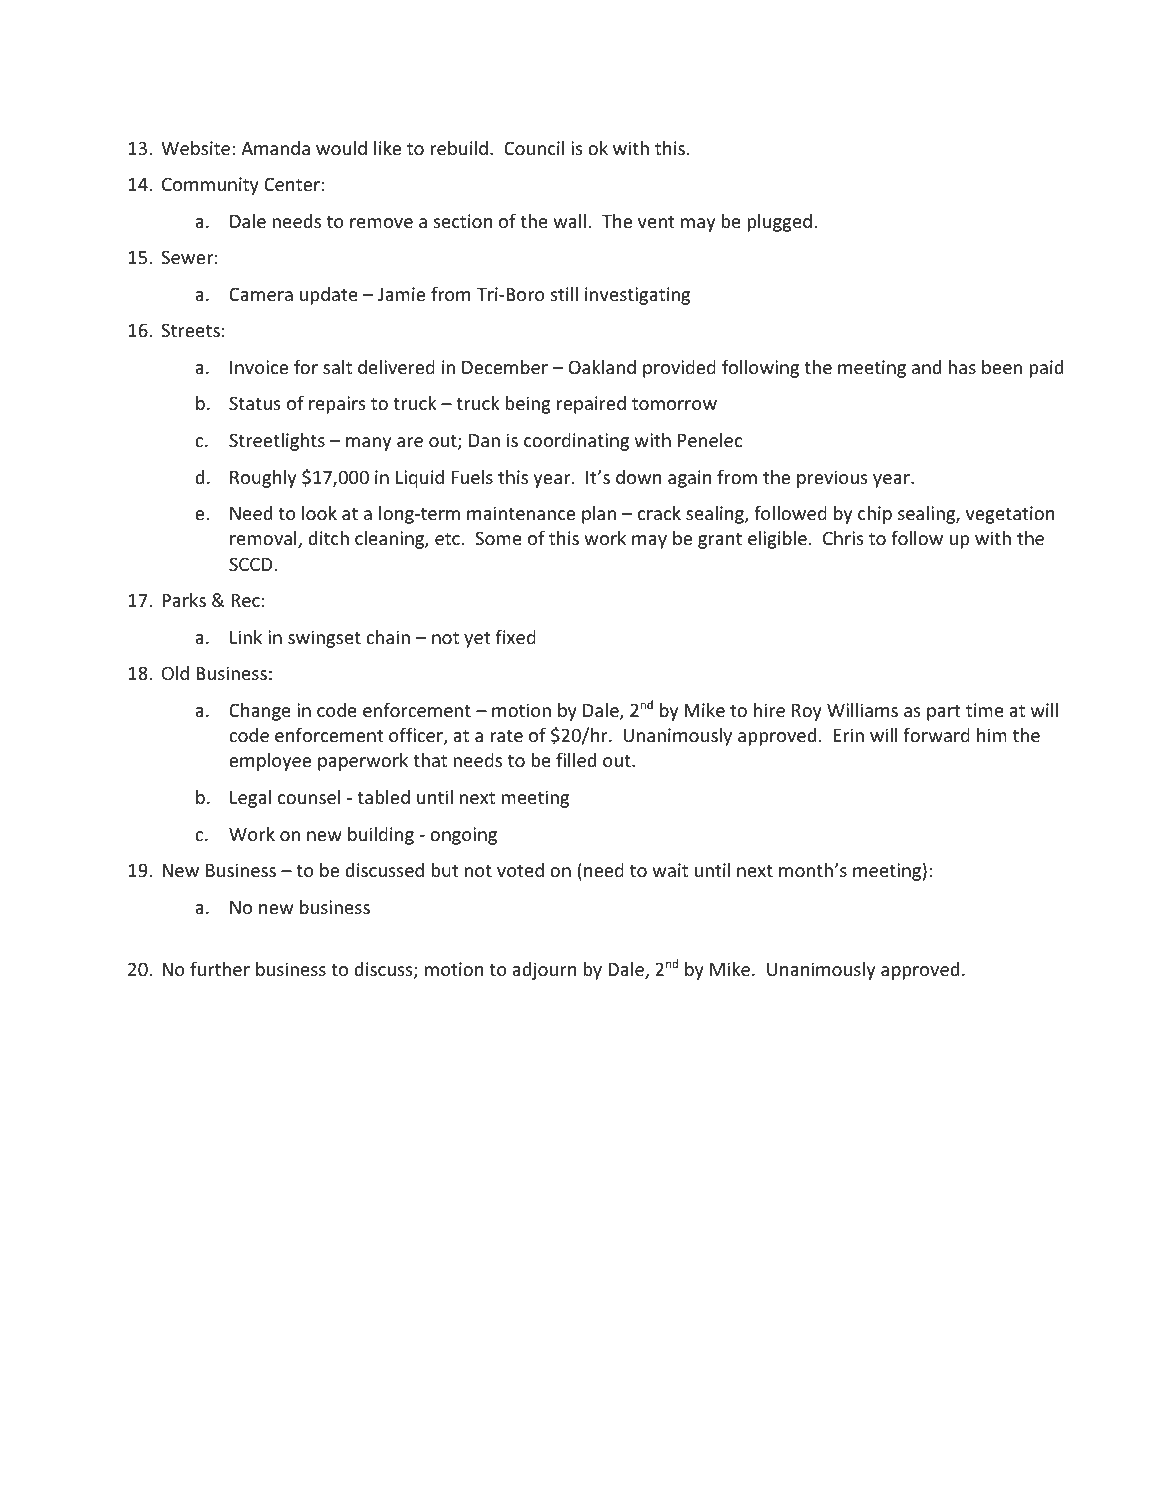 This screenshot has height=1490, width=1152. What do you see at coordinates (275, 148) in the screenshot?
I see `Amanda` at bounding box center [275, 148].
